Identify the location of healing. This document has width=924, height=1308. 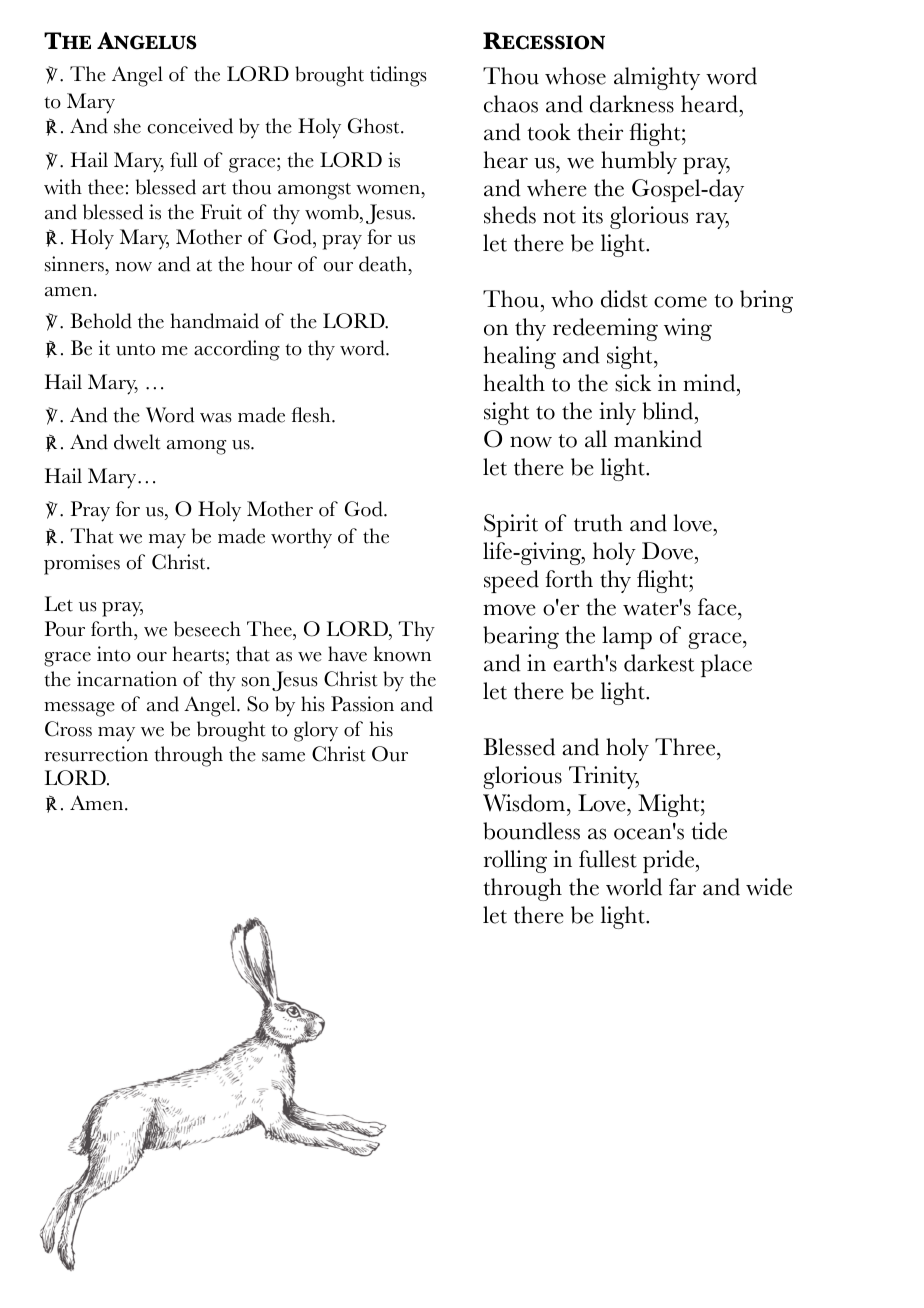
(519, 357).
